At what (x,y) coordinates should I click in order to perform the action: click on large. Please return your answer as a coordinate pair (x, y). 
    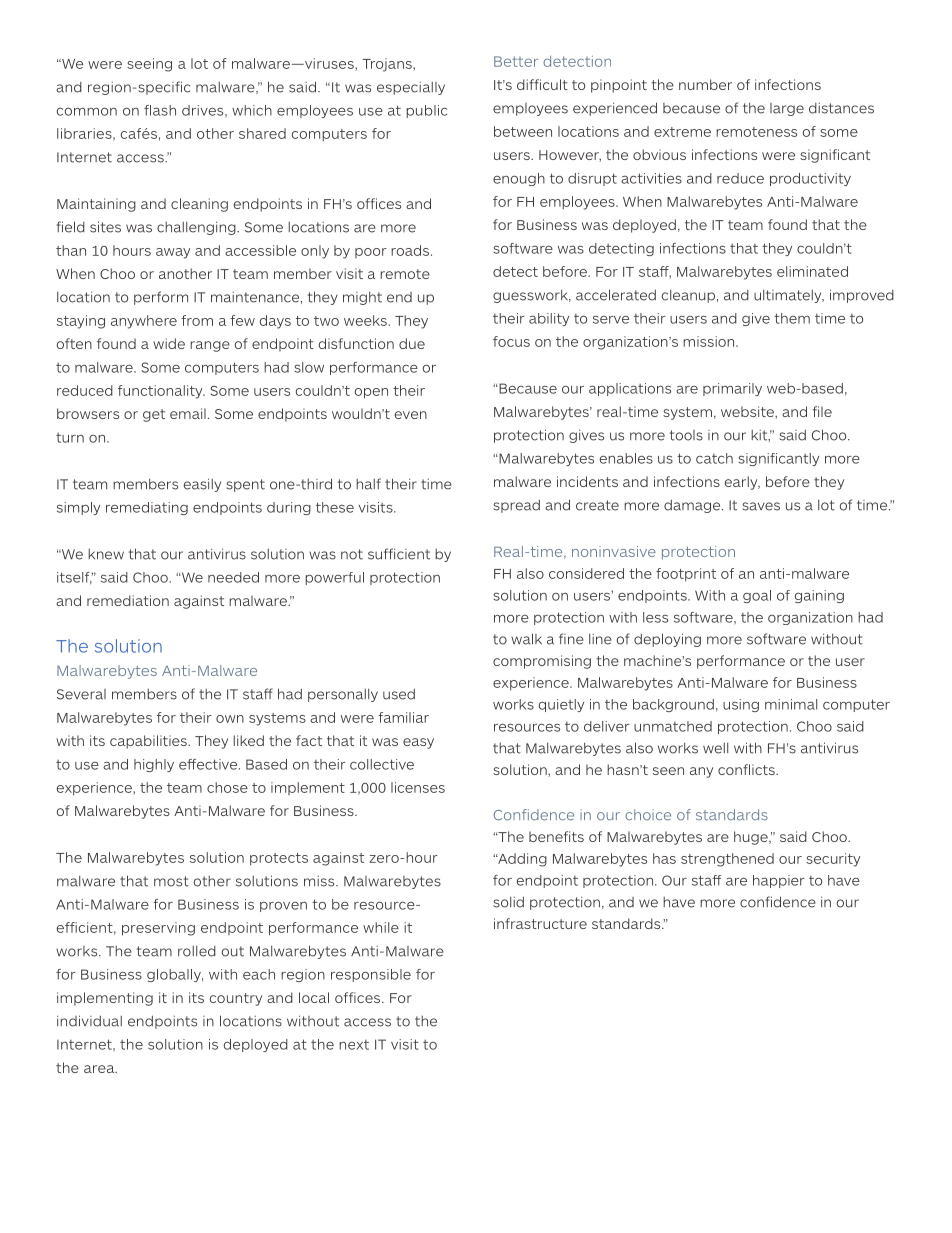
    Looking at the image, I should click on (787, 109).
